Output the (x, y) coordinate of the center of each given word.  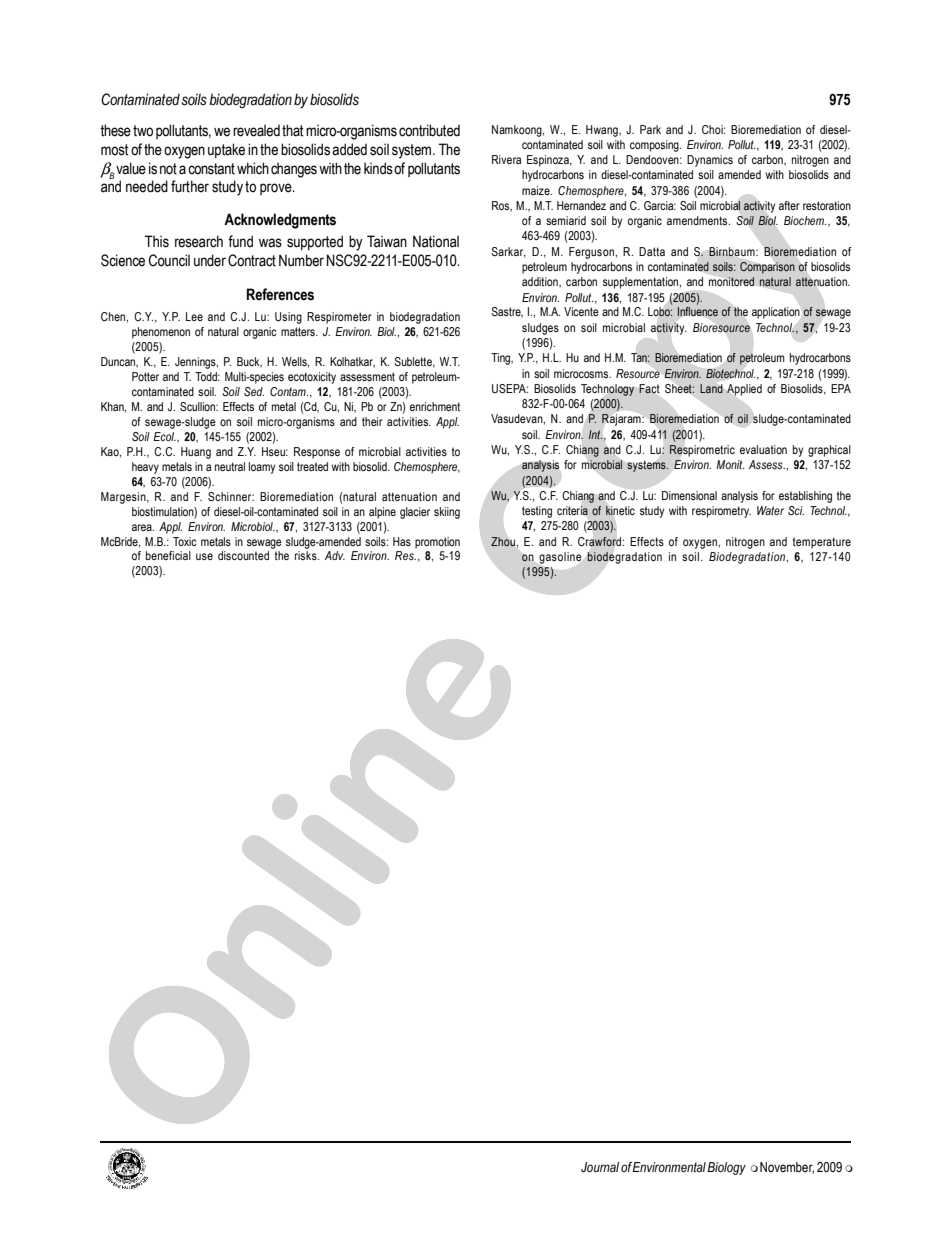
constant (211, 169)
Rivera (506, 159)
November (787, 1168)
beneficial (168, 555)
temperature (822, 543)
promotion (437, 543)
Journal (600, 1167)
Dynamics (710, 161)
